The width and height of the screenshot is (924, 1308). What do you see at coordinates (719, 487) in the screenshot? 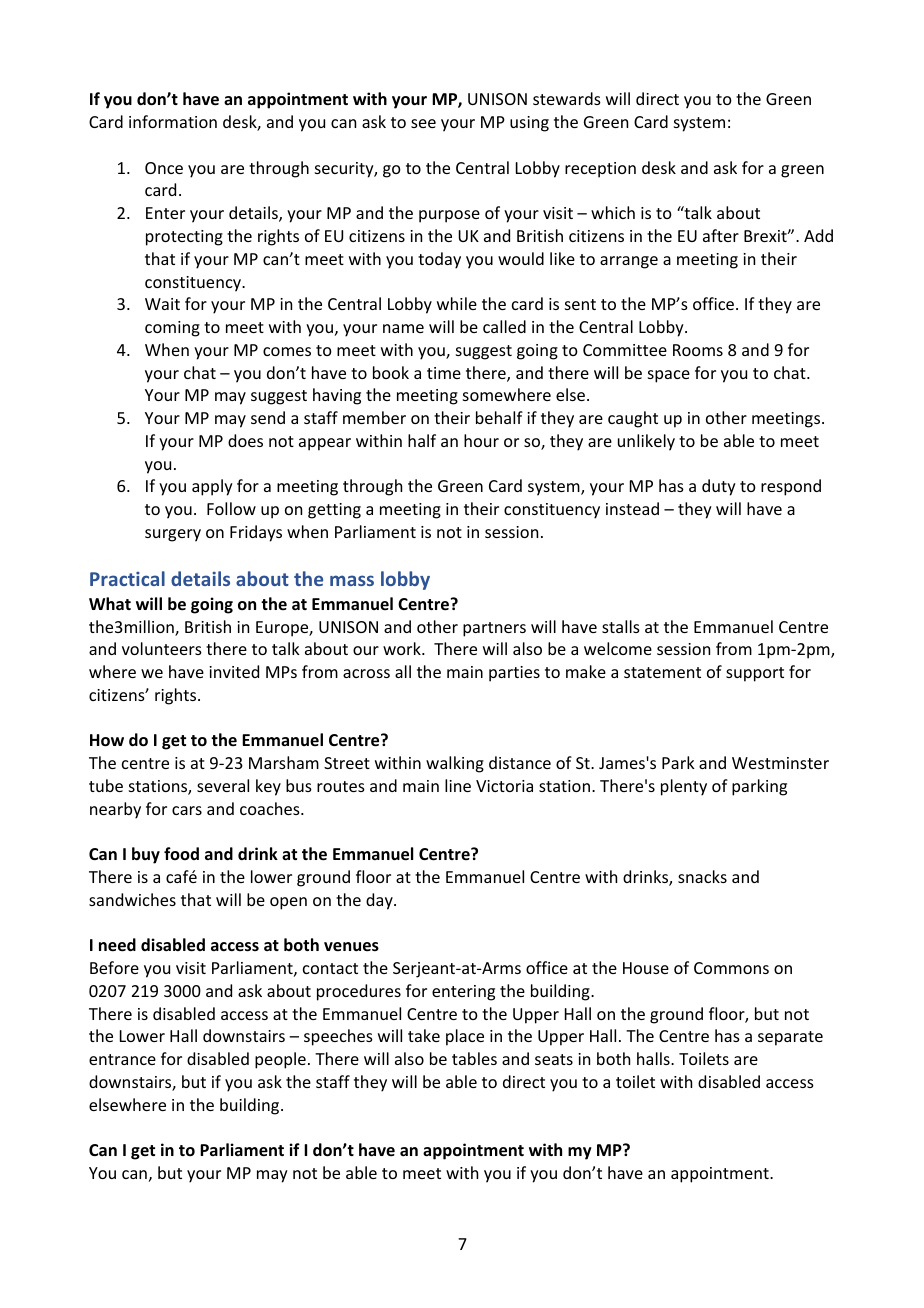
I see `duty` at bounding box center [719, 487].
